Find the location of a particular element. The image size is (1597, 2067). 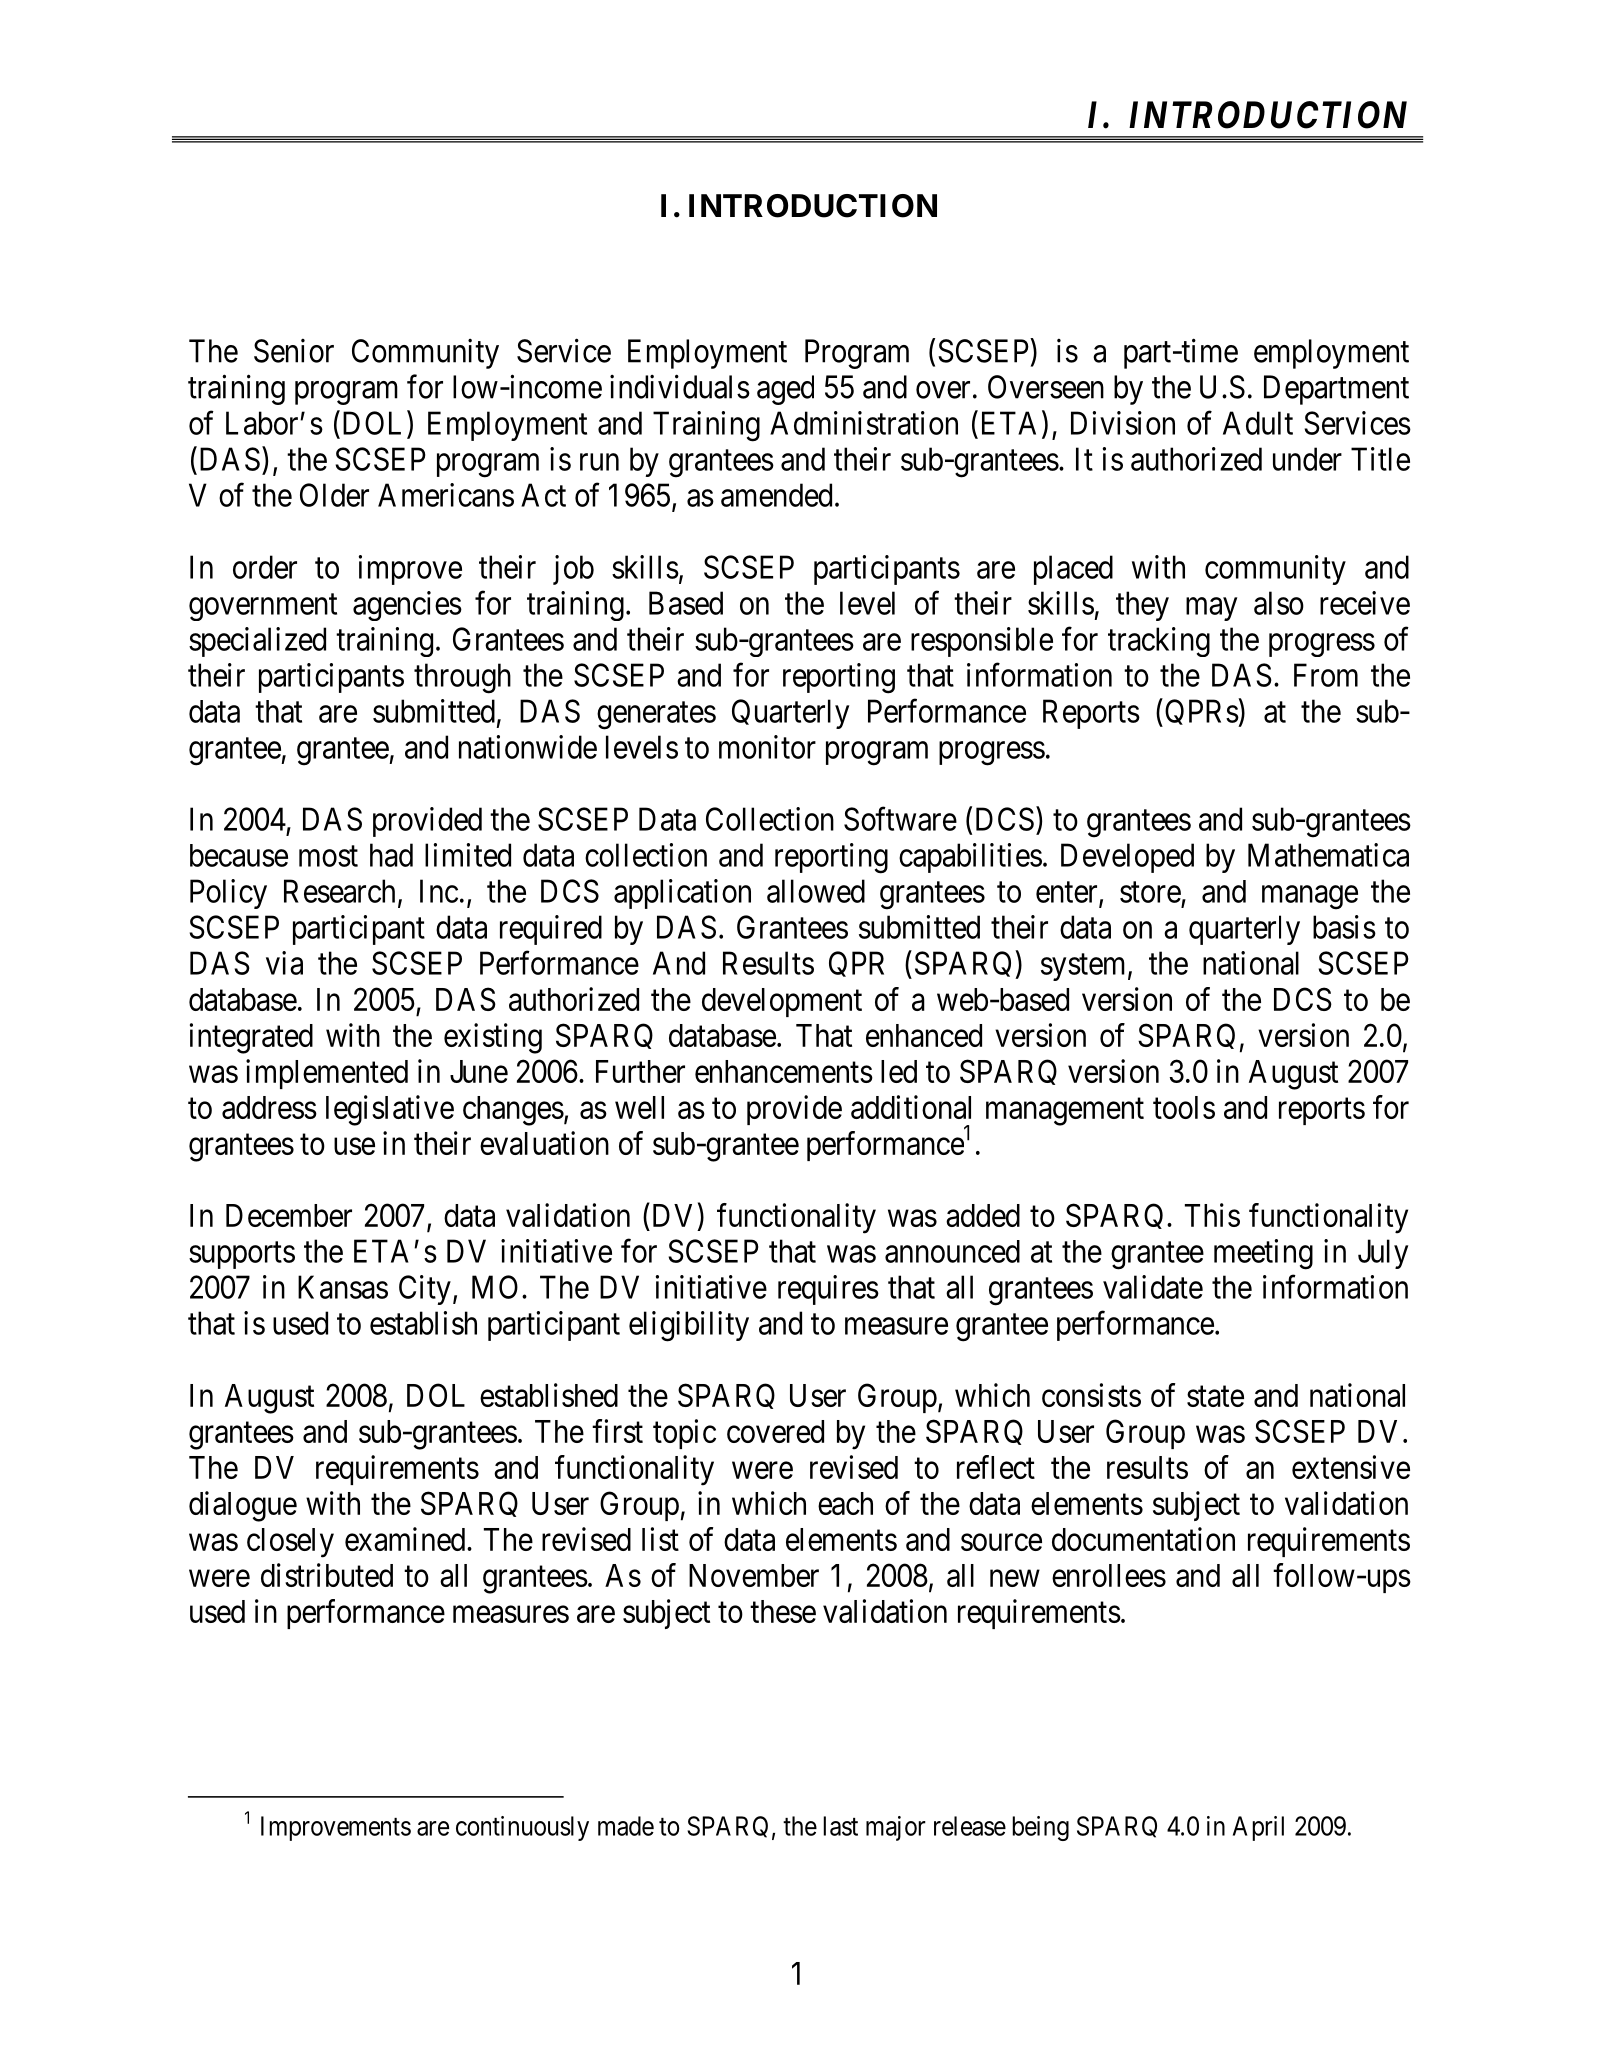

continuously is located at coordinates (522, 1828).
